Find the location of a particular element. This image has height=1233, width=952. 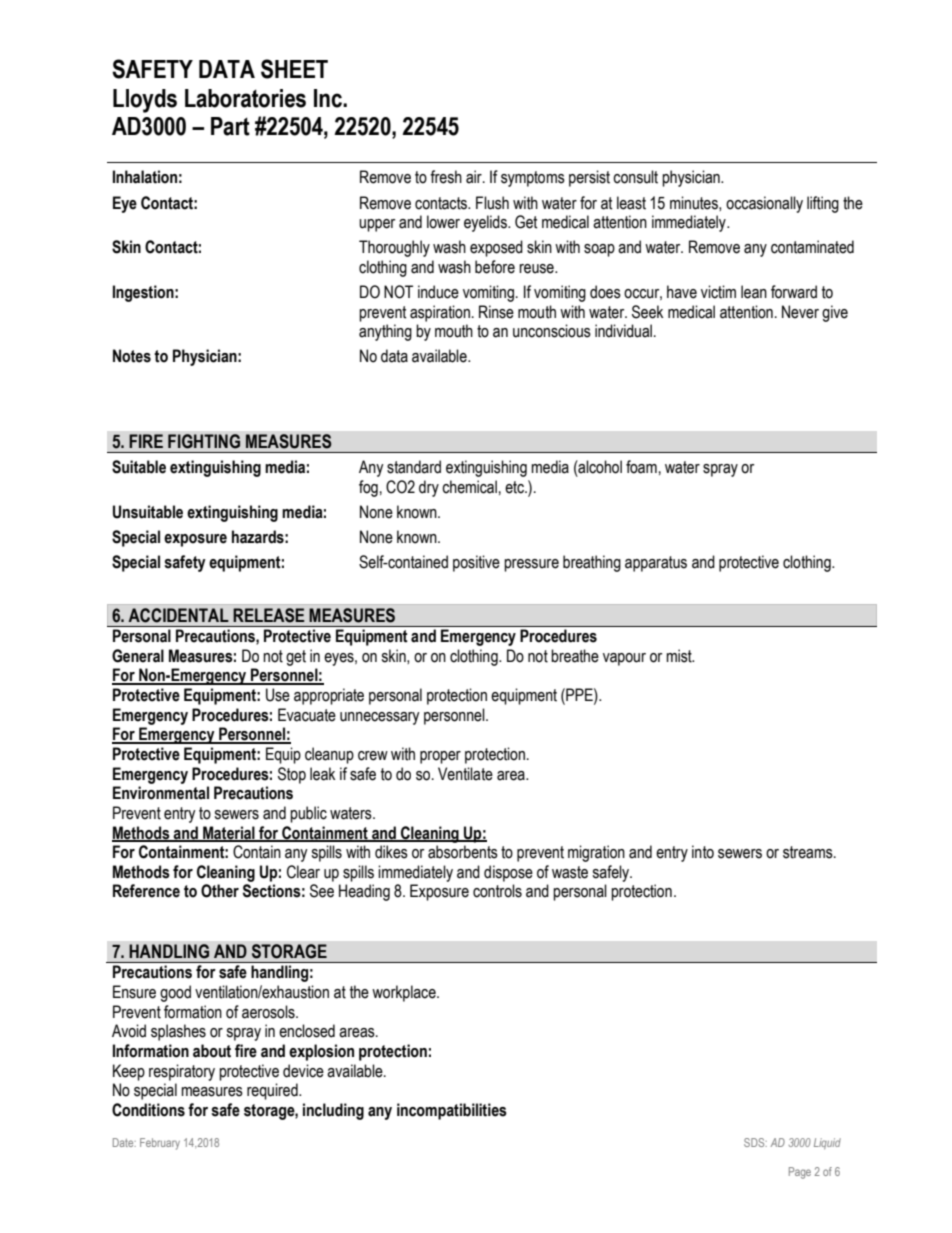

positive is located at coordinates (476, 563).
